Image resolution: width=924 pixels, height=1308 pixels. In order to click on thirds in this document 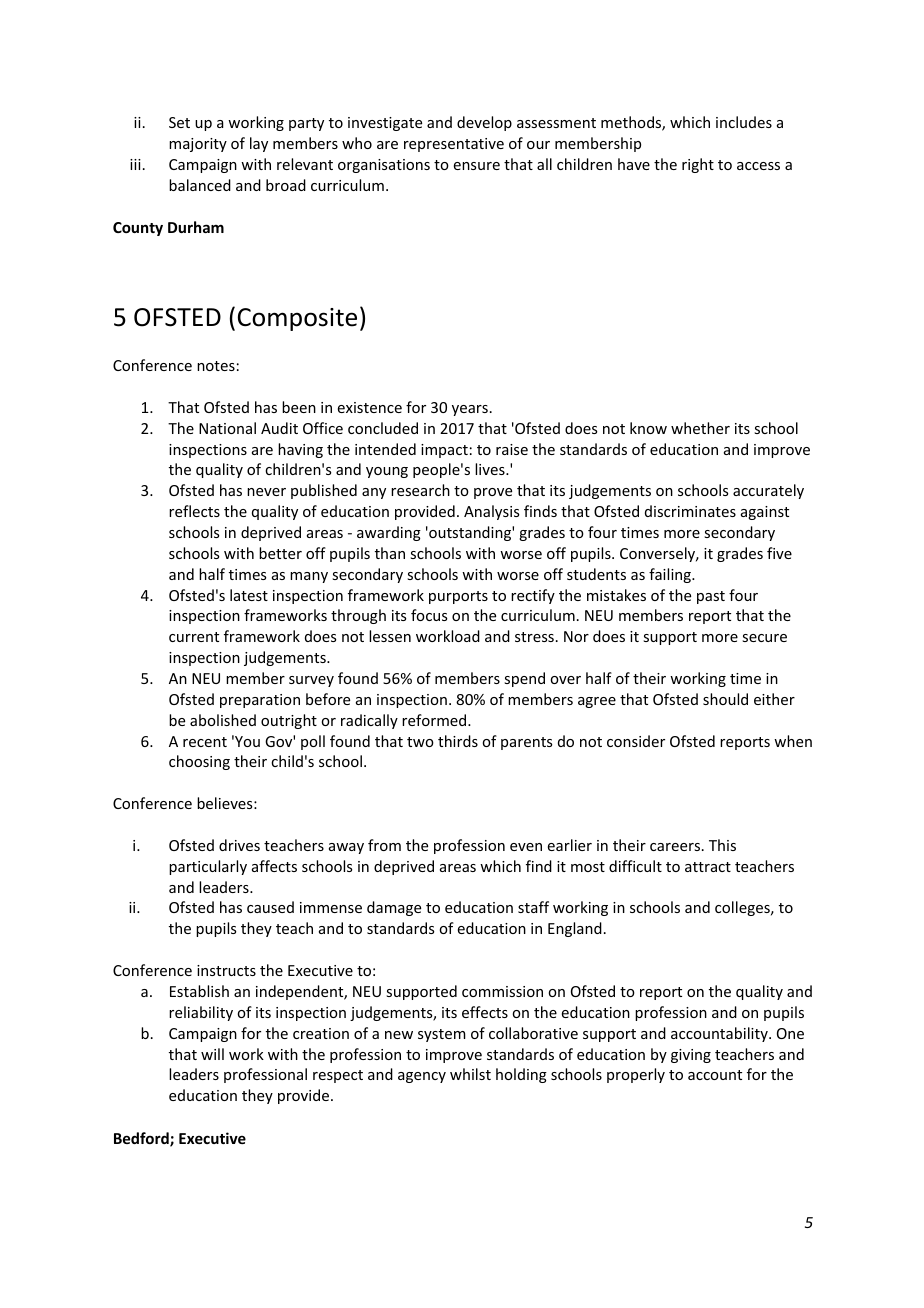, I will do `click(458, 741)`.
